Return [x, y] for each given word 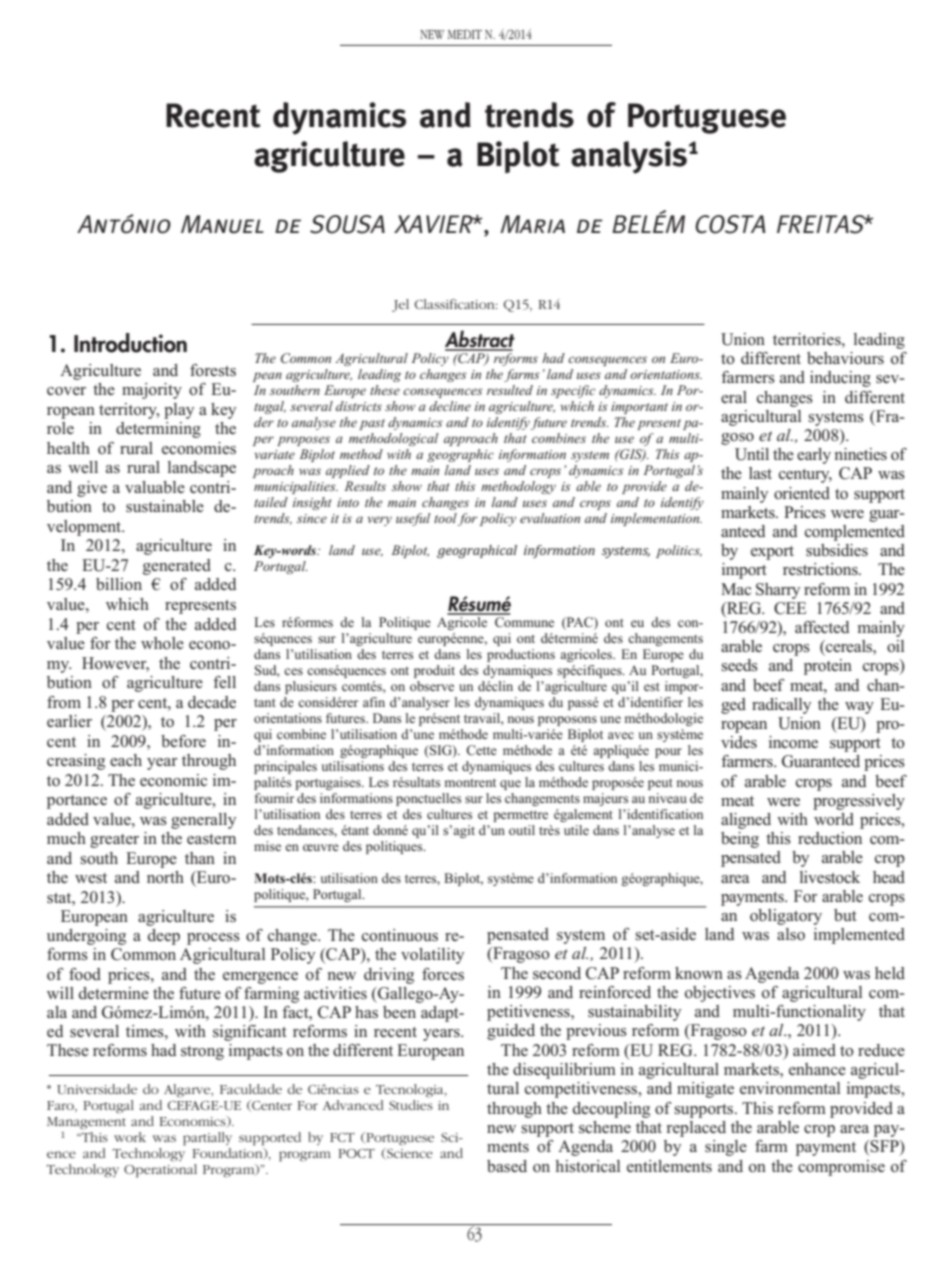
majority [152, 391]
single [726, 1148]
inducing [840, 379]
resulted [510, 390]
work [130, 1137]
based [507, 1166]
